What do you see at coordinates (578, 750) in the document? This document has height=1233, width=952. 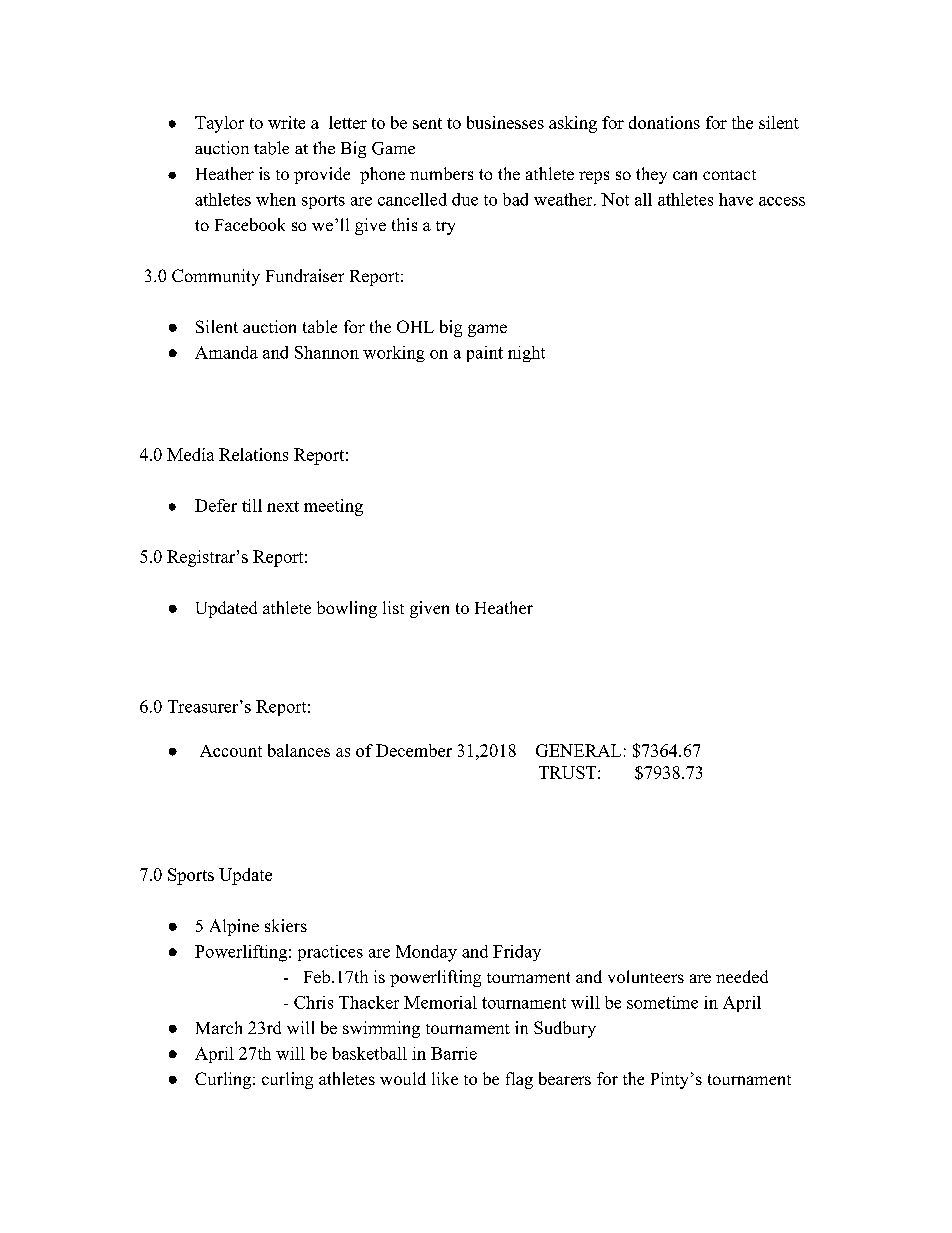 I see `GENERAL` at bounding box center [578, 750].
